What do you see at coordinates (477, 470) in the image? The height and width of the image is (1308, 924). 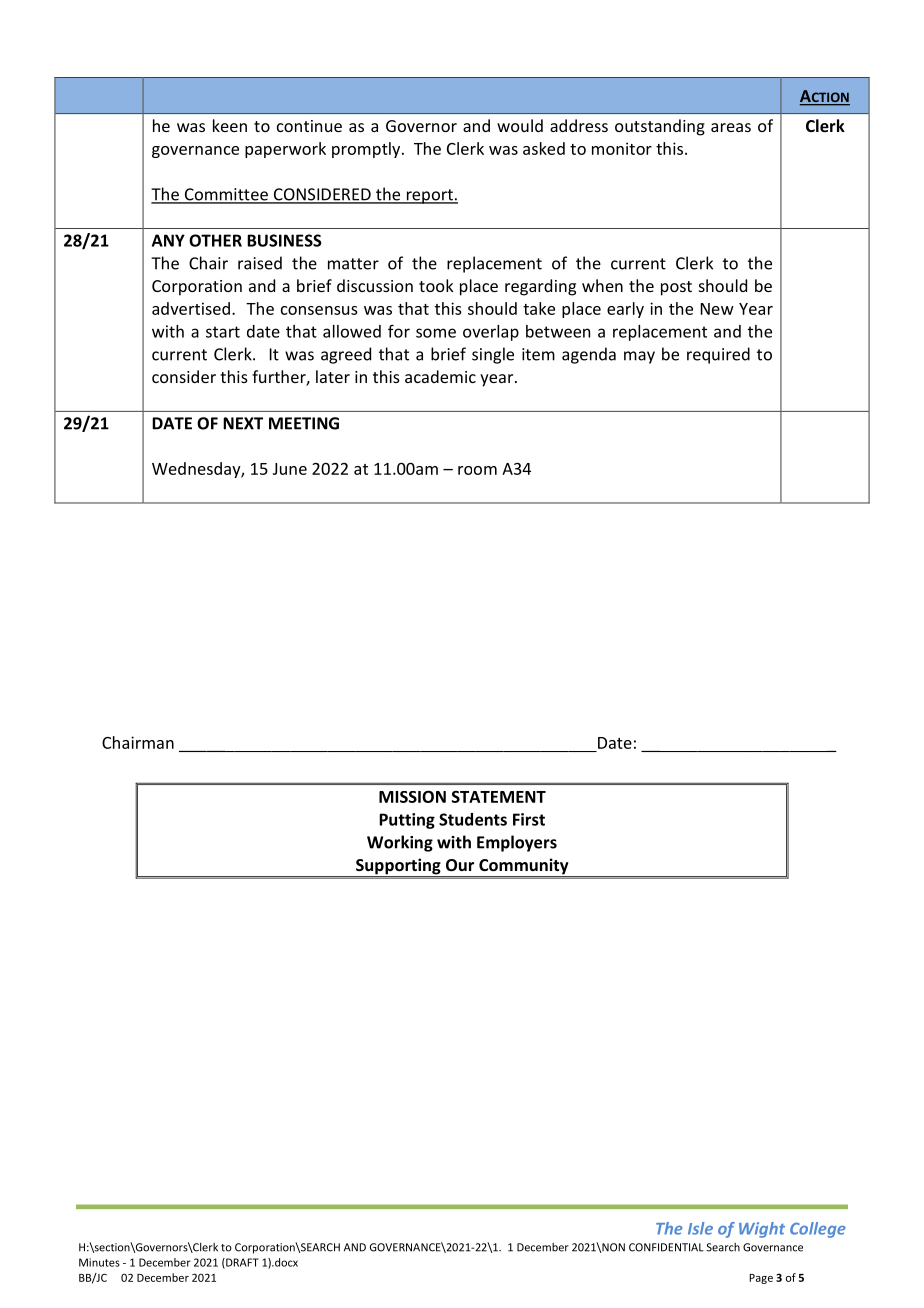 I see `room` at bounding box center [477, 470].
